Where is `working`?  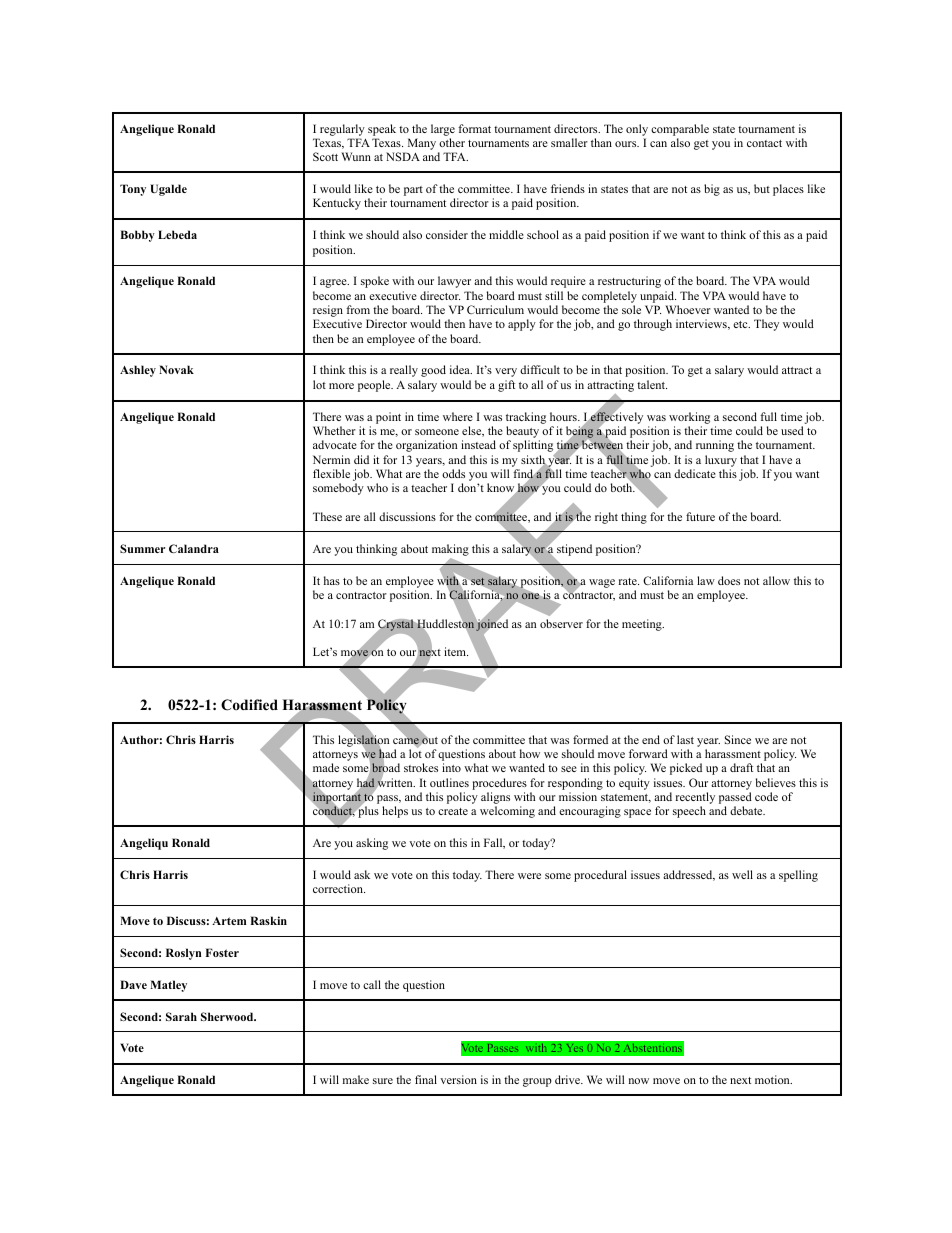 working is located at coordinates (689, 418).
